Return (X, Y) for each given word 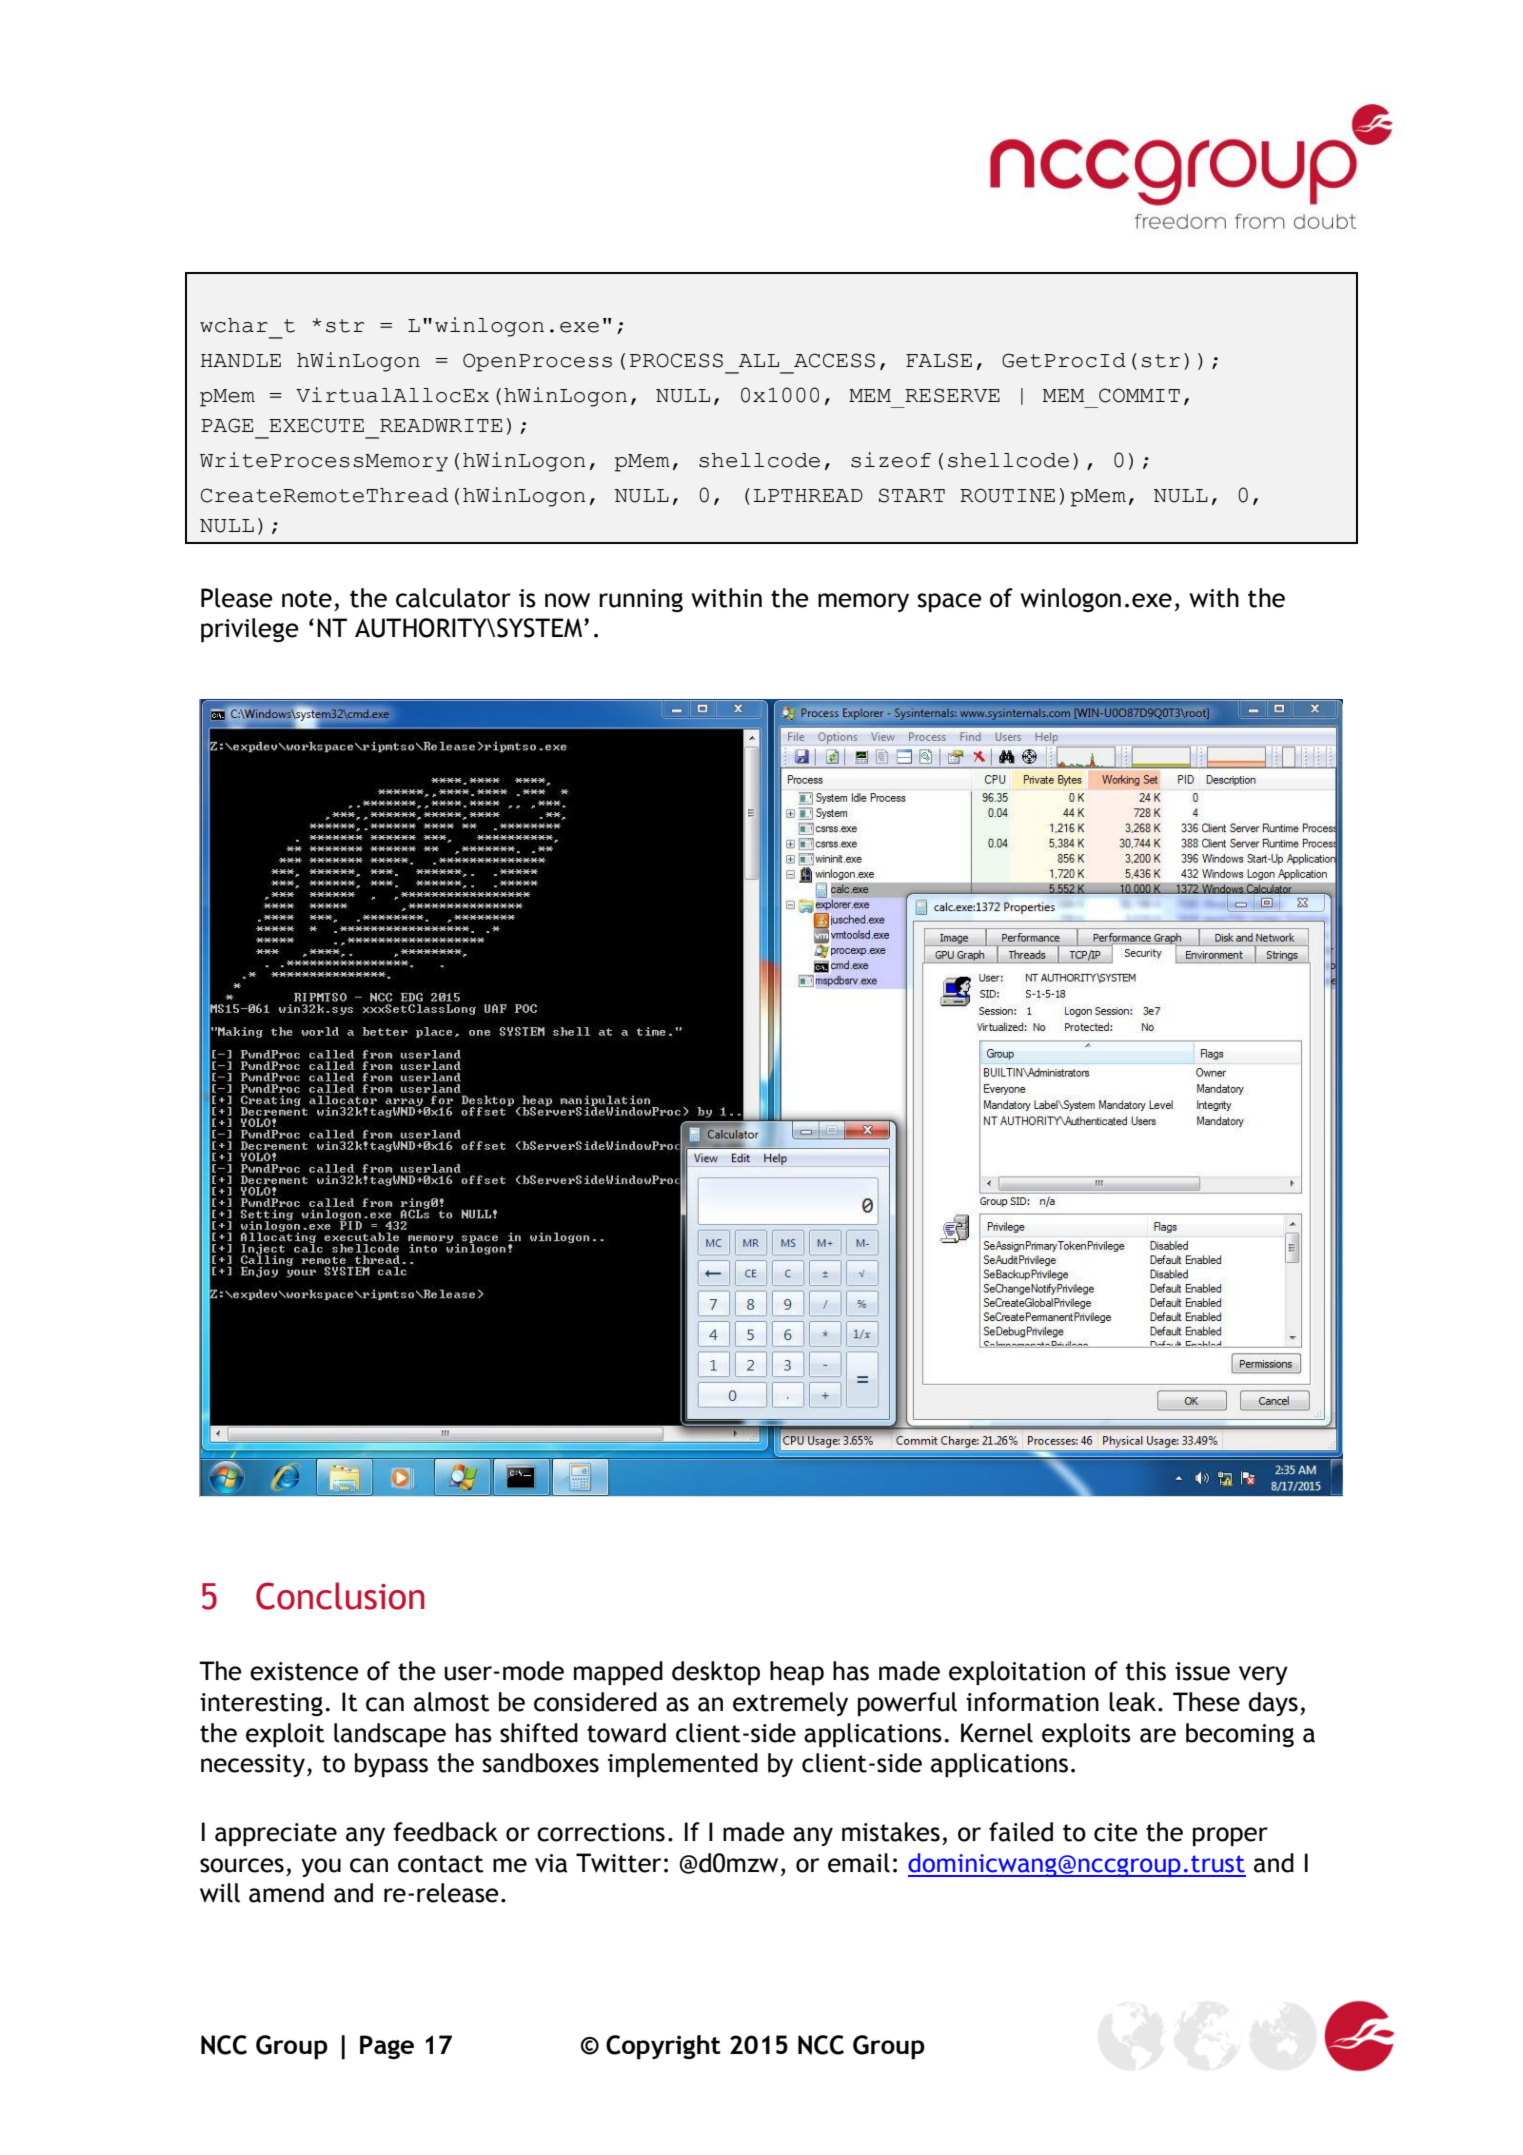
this (1146, 1671)
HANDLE (241, 360)
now (567, 600)
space (950, 603)
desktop (716, 1673)
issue (1202, 1671)
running (641, 600)
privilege (250, 630)
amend (286, 1893)
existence (304, 1671)
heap (797, 1673)
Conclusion (340, 1596)
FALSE (939, 360)
